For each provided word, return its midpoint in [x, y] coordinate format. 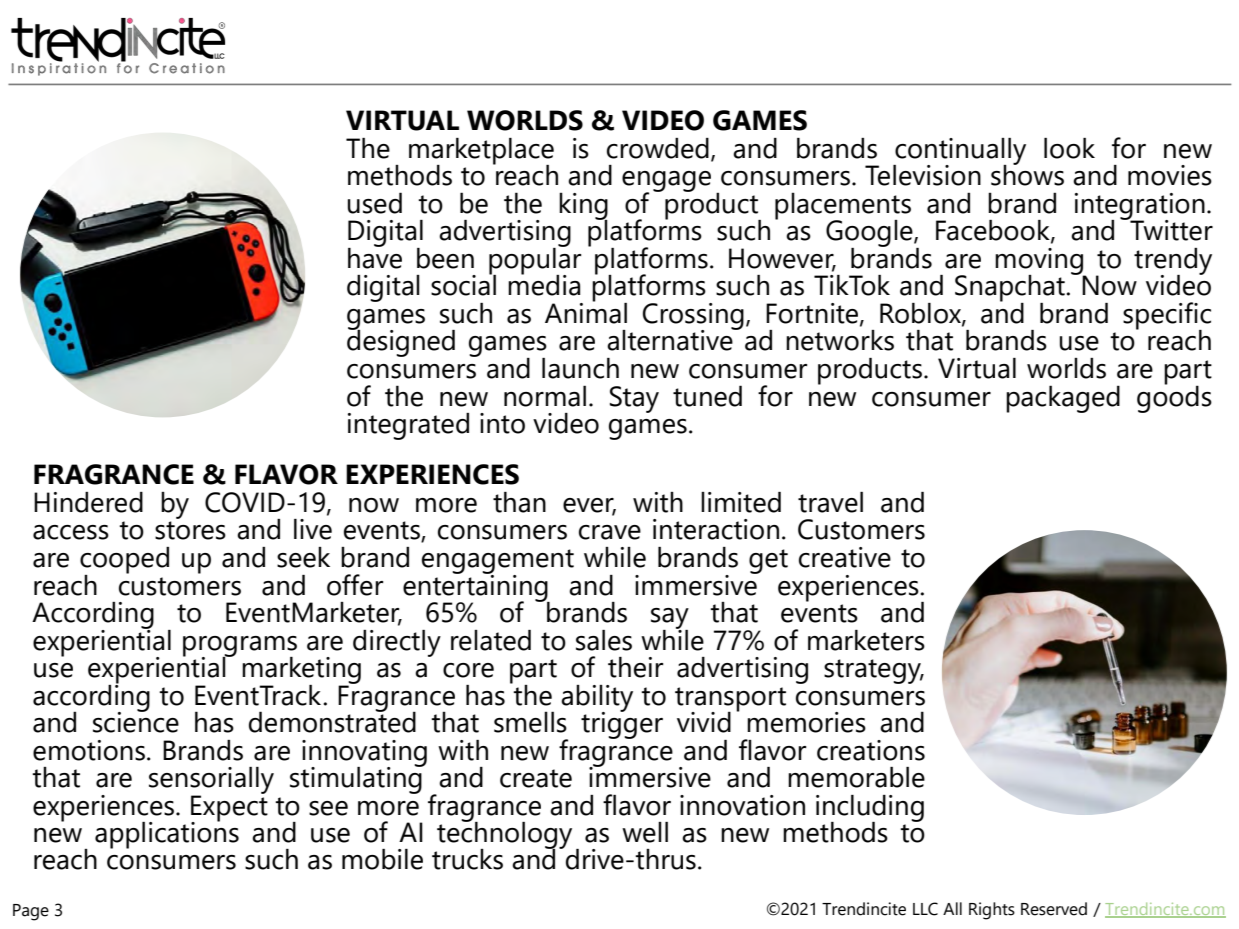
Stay [634, 399]
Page [31, 912]
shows [1027, 174]
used [375, 203]
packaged [1063, 399]
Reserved [1054, 909]
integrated [408, 426]
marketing [301, 671]
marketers [866, 640]
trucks [467, 859]
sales [604, 640]
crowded [658, 148]
